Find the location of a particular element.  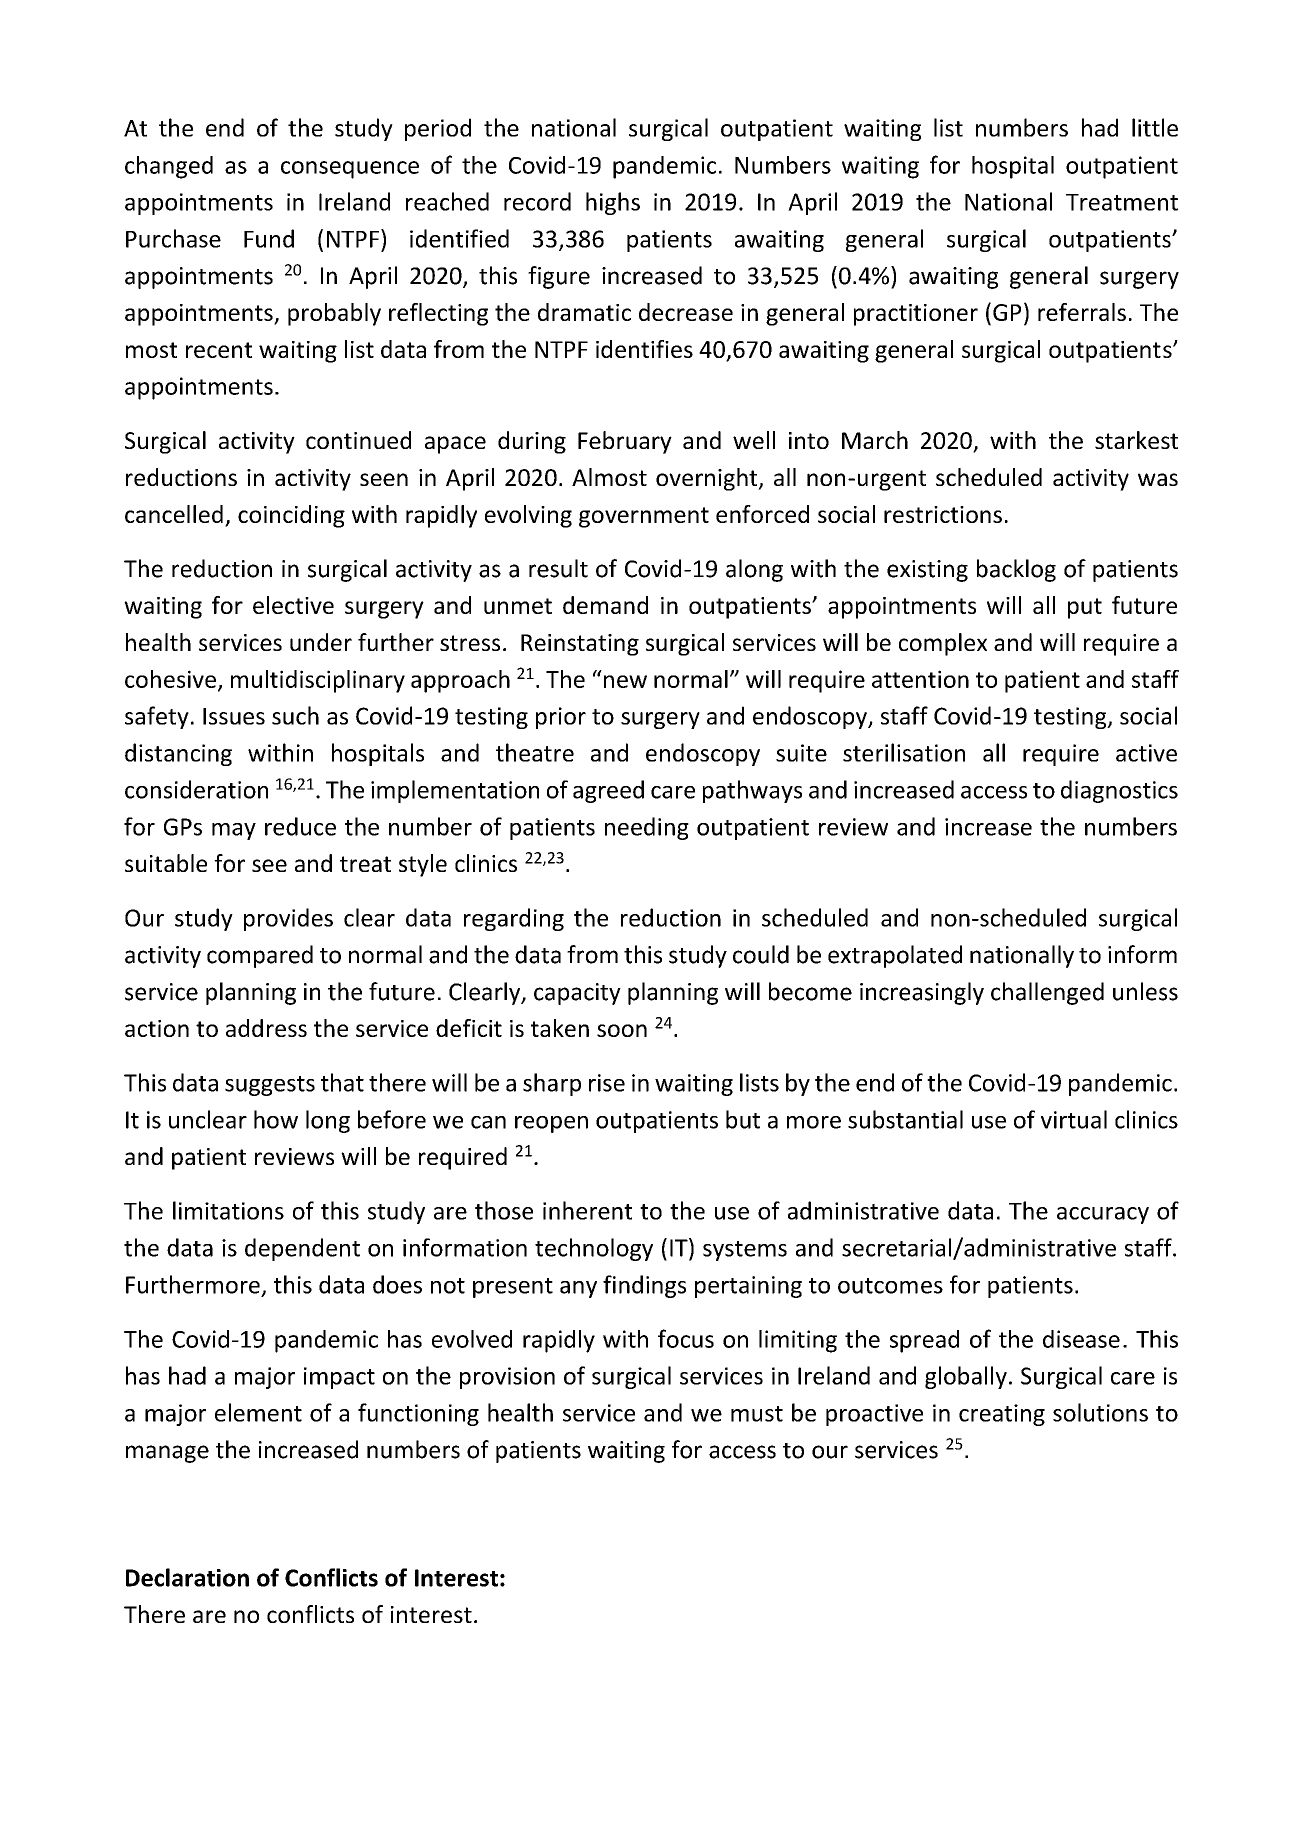

February is located at coordinates (625, 442).
